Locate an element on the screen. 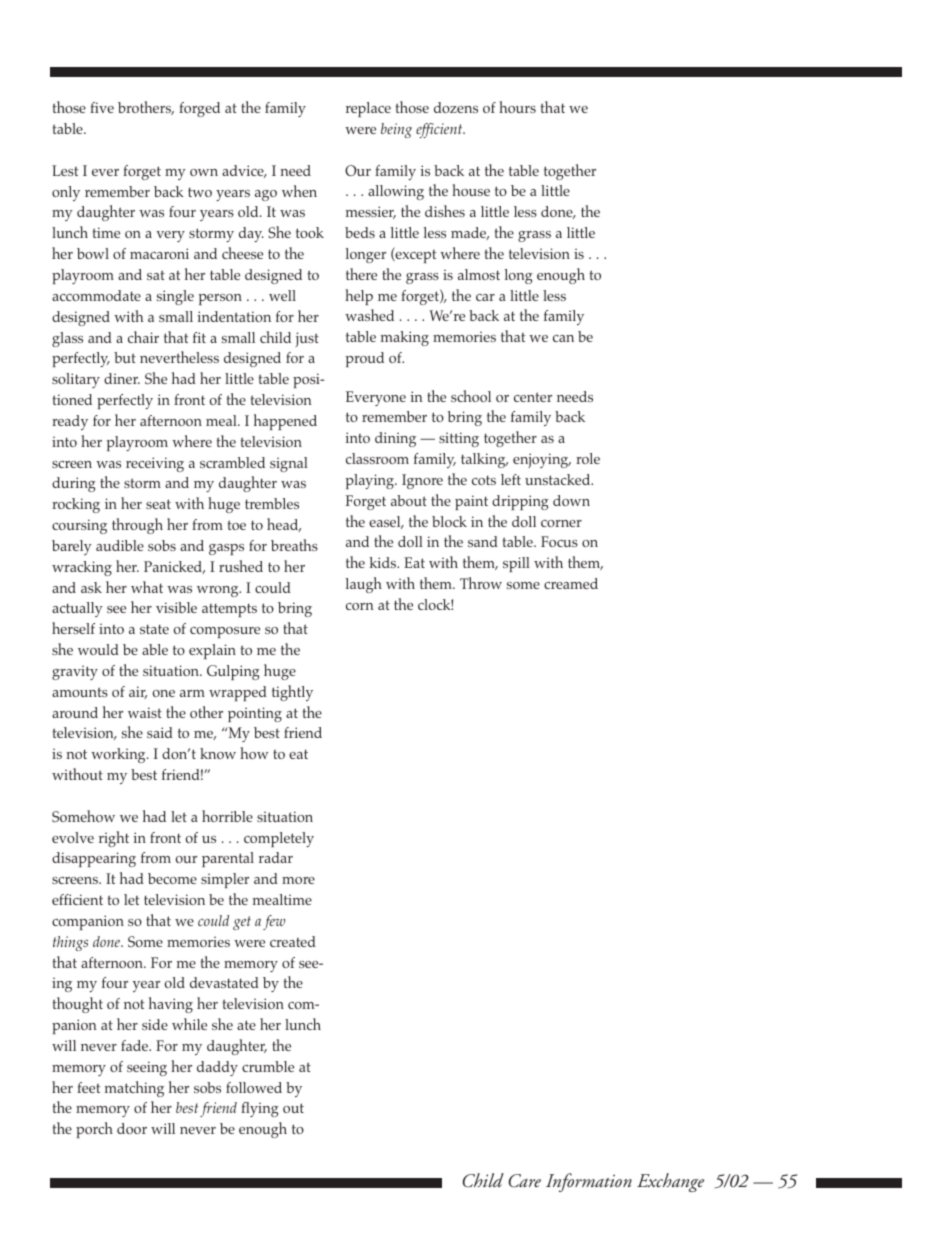 This screenshot has width=952, height=1241. right is located at coordinates (114, 839).
